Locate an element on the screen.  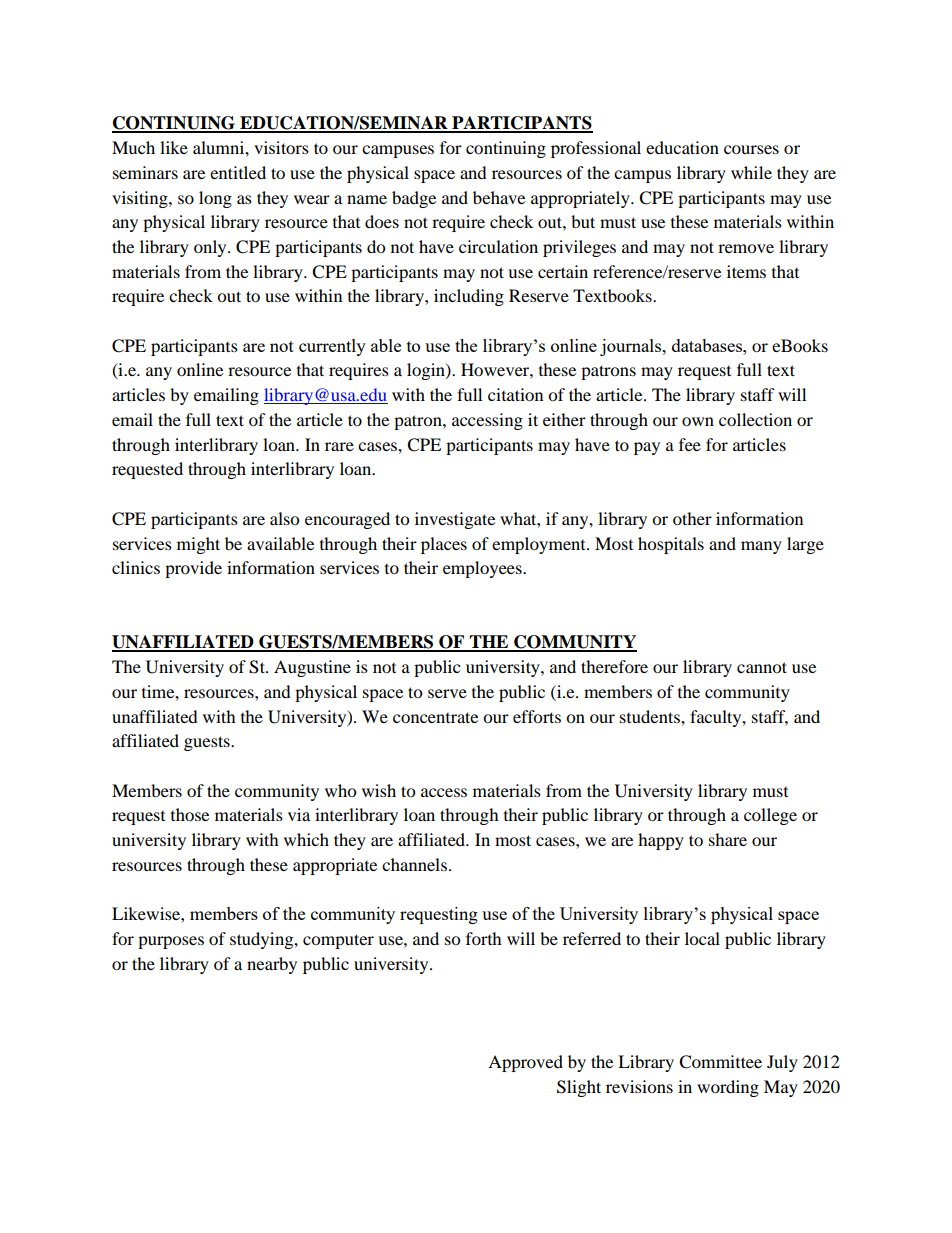
entitled is located at coordinates (238, 172).
